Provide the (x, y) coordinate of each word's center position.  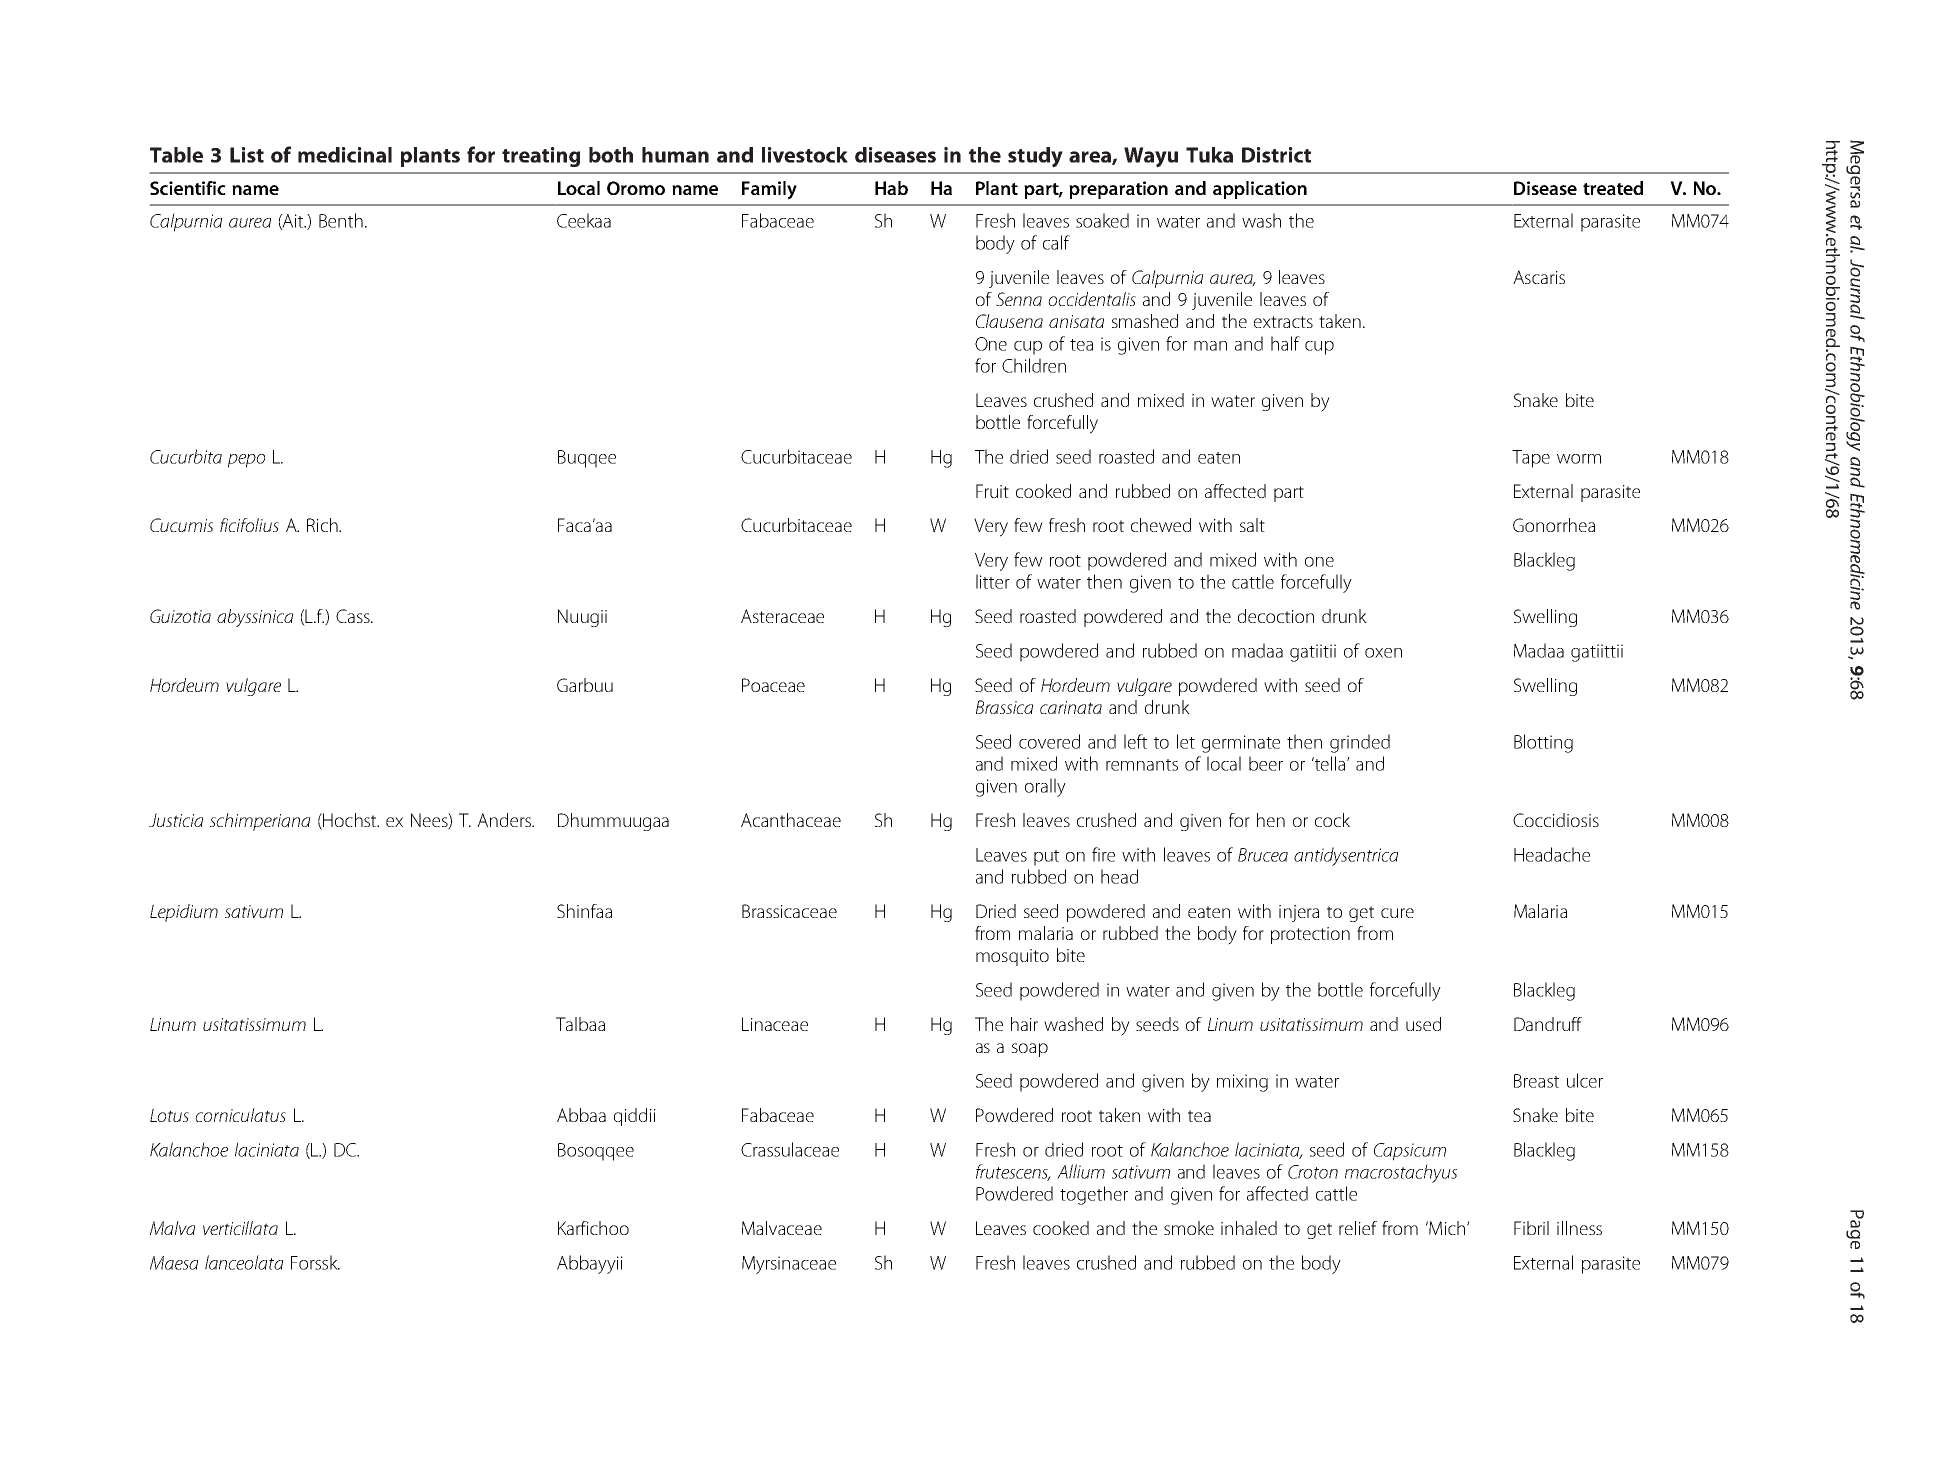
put (1046, 858)
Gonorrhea (1554, 525)
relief (1358, 1228)
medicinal (345, 155)
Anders (505, 820)
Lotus (169, 1115)
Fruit (992, 491)
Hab (891, 188)
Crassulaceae (790, 1149)
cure (1397, 913)
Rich (323, 525)
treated (1613, 188)
